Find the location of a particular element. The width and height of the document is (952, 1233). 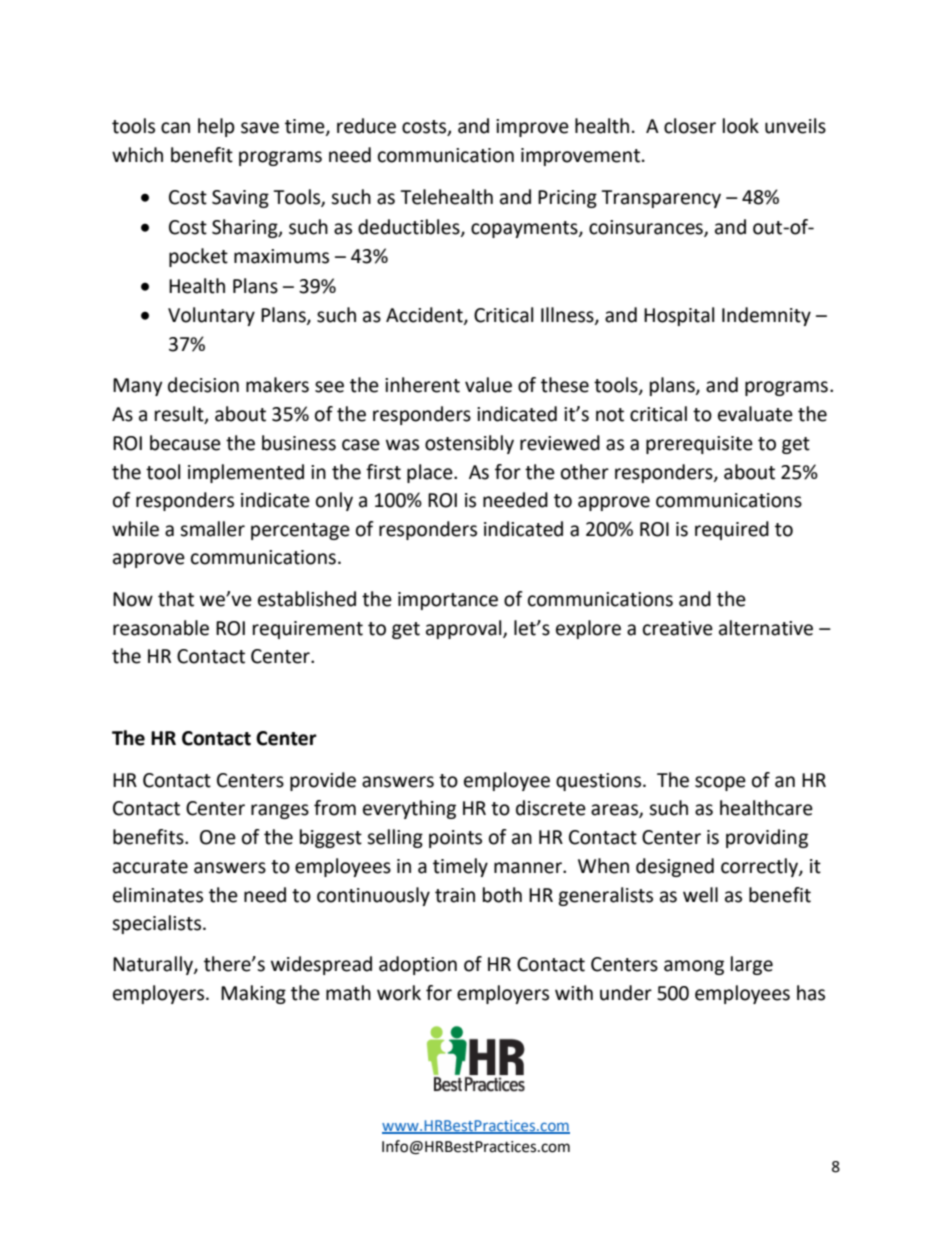

importance is located at coordinates (448, 601).
